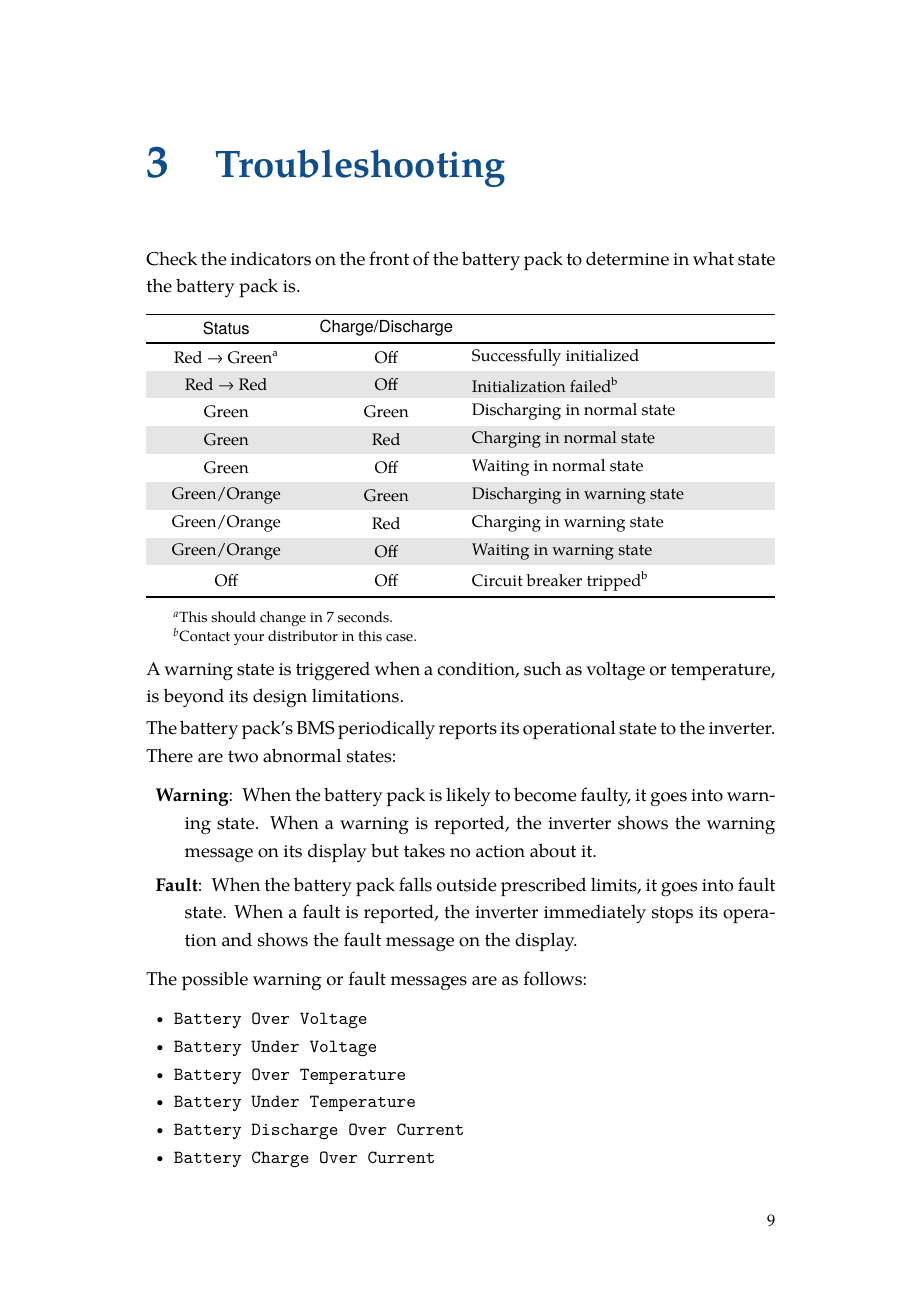 This screenshot has width=924, height=1314. What do you see at coordinates (627, 258) in the screenshot?
I see `determine` at bounding box center [627, 258].
